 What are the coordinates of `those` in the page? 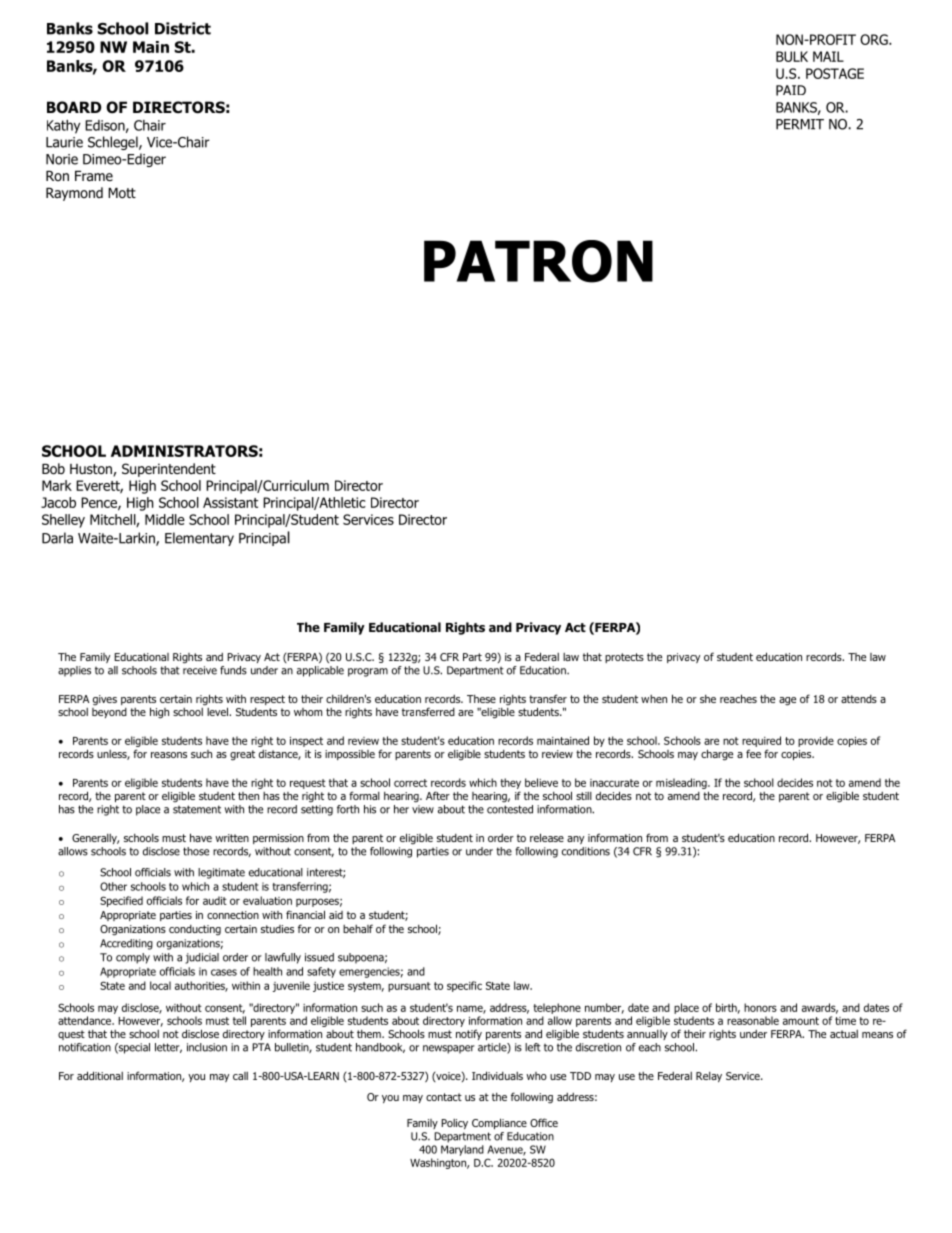 It's located at (196, 851).
